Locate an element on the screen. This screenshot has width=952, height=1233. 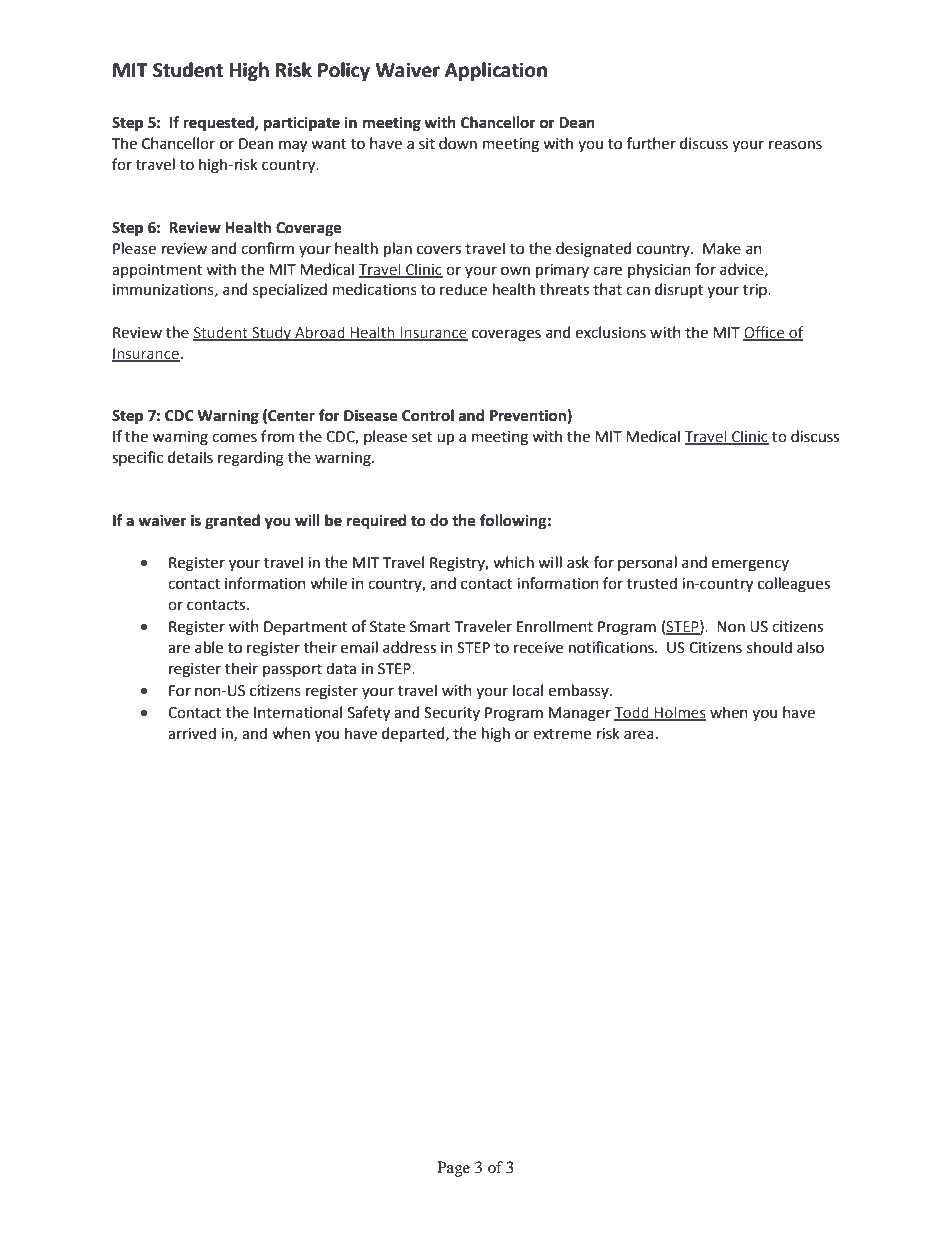
Office is located at coordinates (765, 333).
